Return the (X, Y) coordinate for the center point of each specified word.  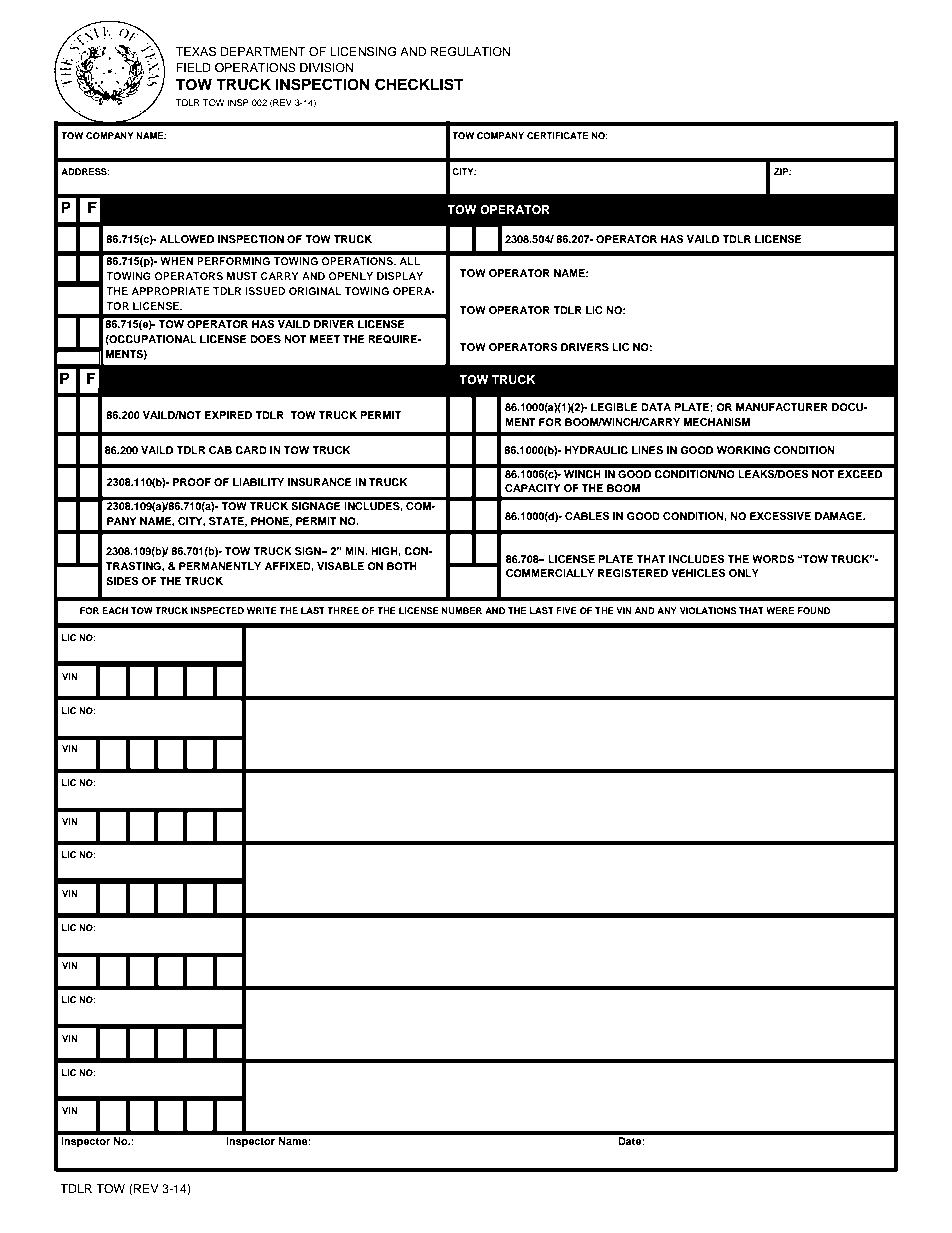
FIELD (193, 67)
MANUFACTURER (782, 407)
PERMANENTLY (220, 566)
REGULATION (470, 52)
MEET (325, 339)
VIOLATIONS (708, 610)
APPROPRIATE (170, 291)
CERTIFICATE (558, 135)
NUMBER (462, 610)
